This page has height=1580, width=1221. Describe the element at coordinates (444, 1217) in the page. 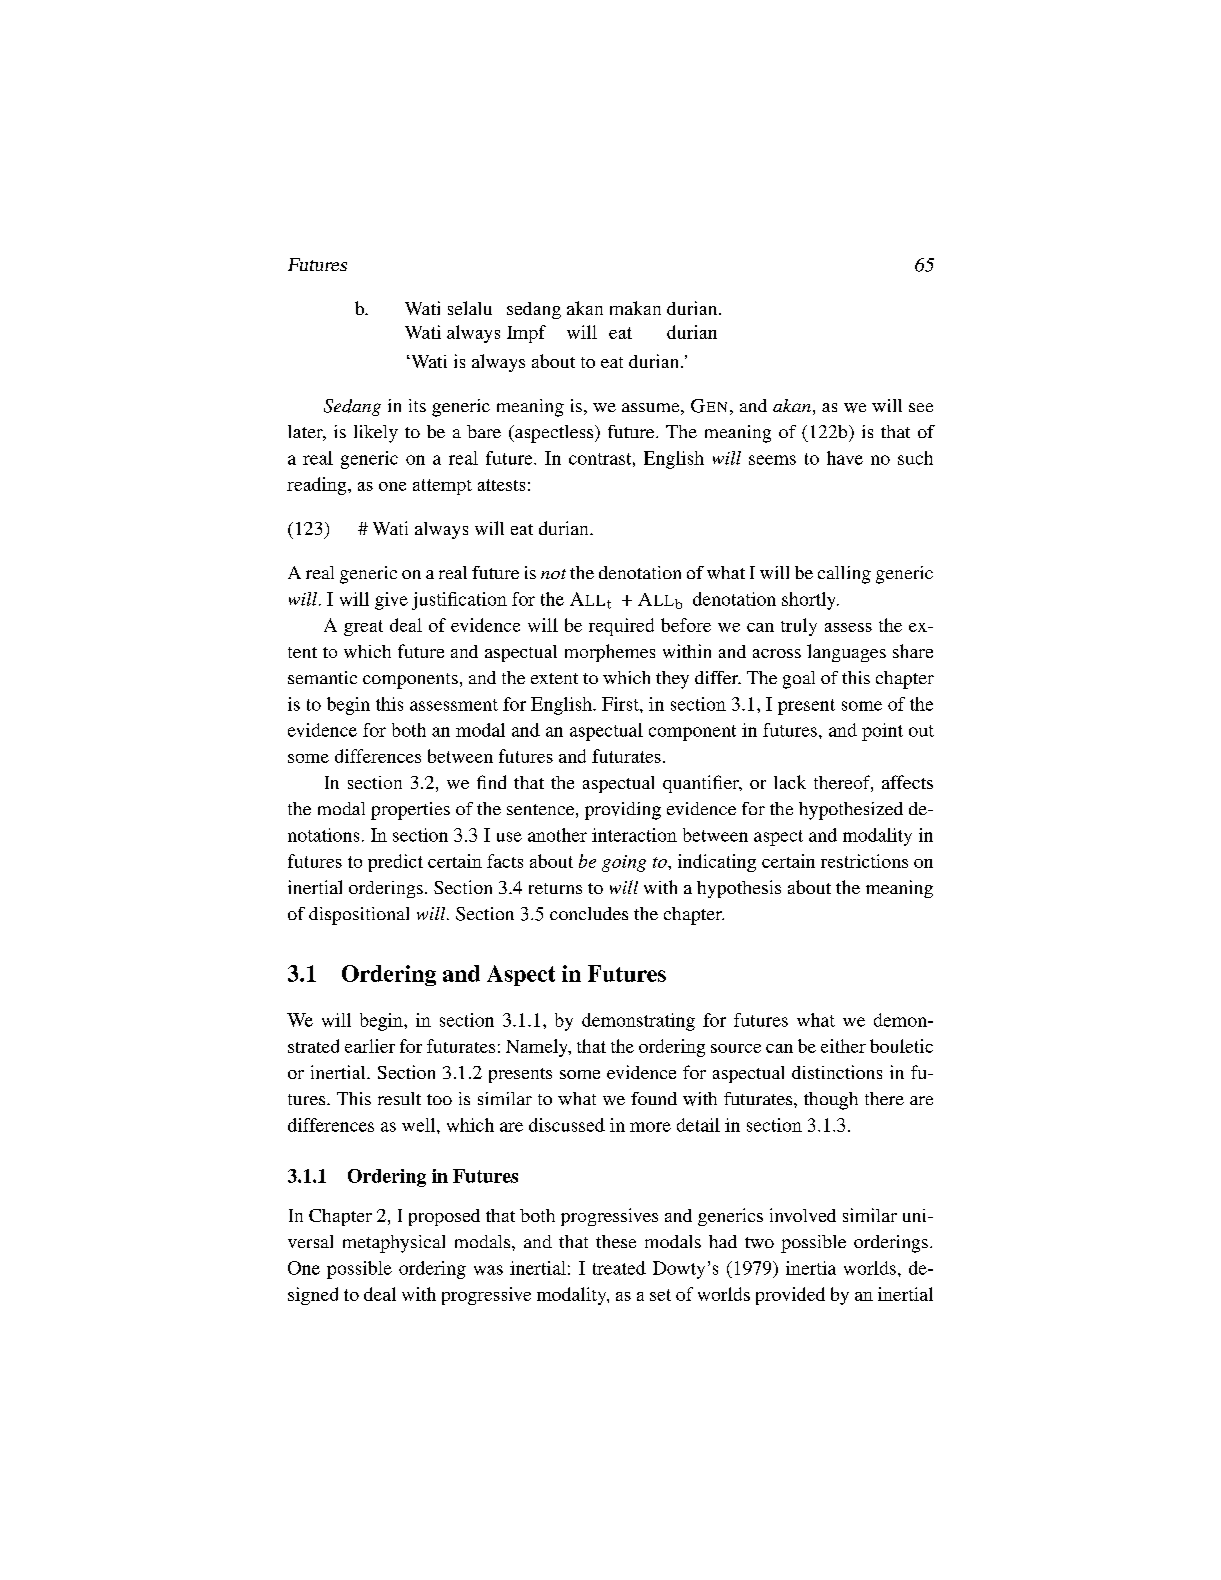

I see `proposed` at that location.
